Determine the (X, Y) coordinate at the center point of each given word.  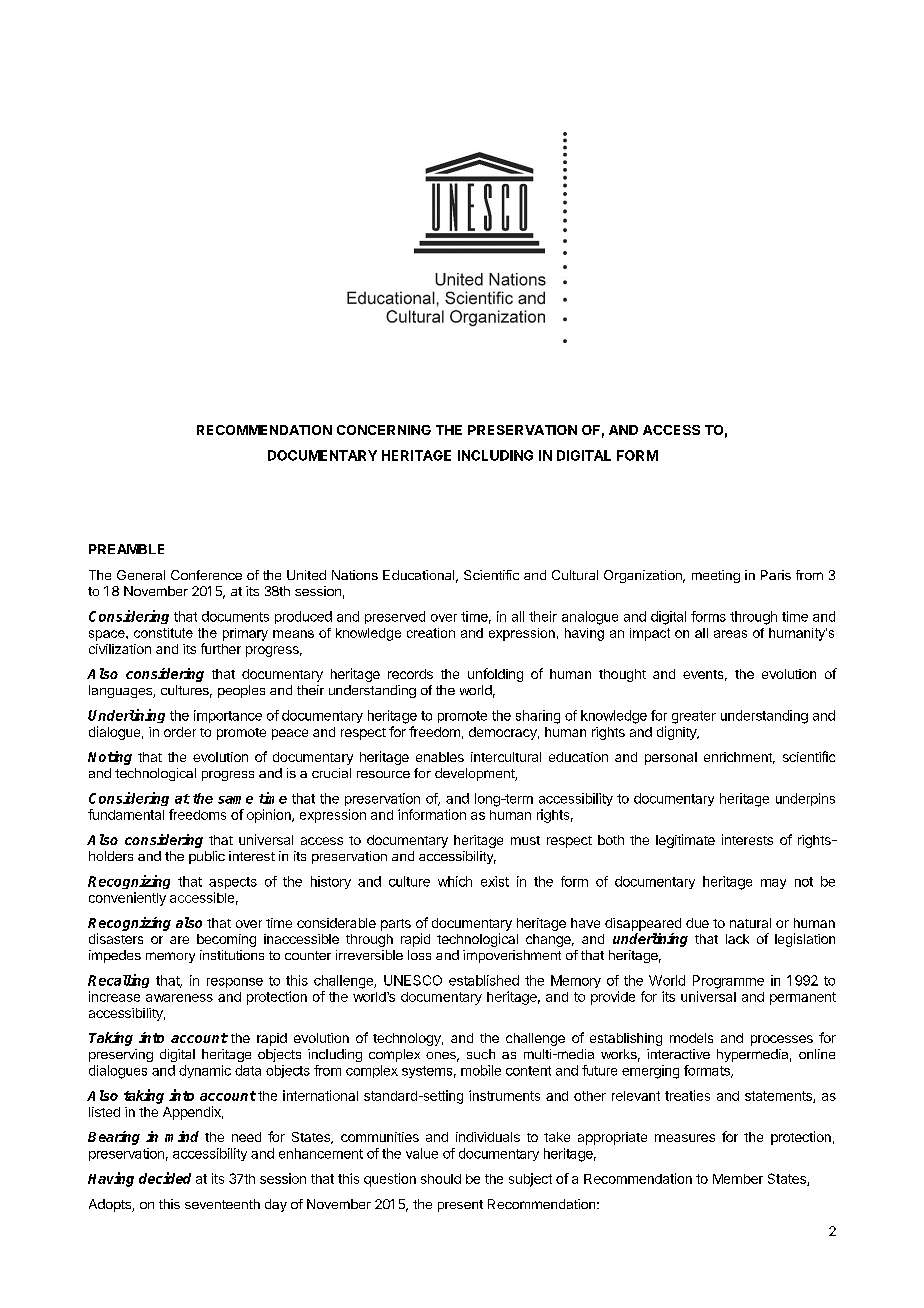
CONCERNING (384, 430)
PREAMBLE (126, 549)
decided (165, 1178)
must (525, 840)
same (235, 800)
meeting (716, 576)
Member (738, 1179)
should (441, 1179)
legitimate (685, 841)
